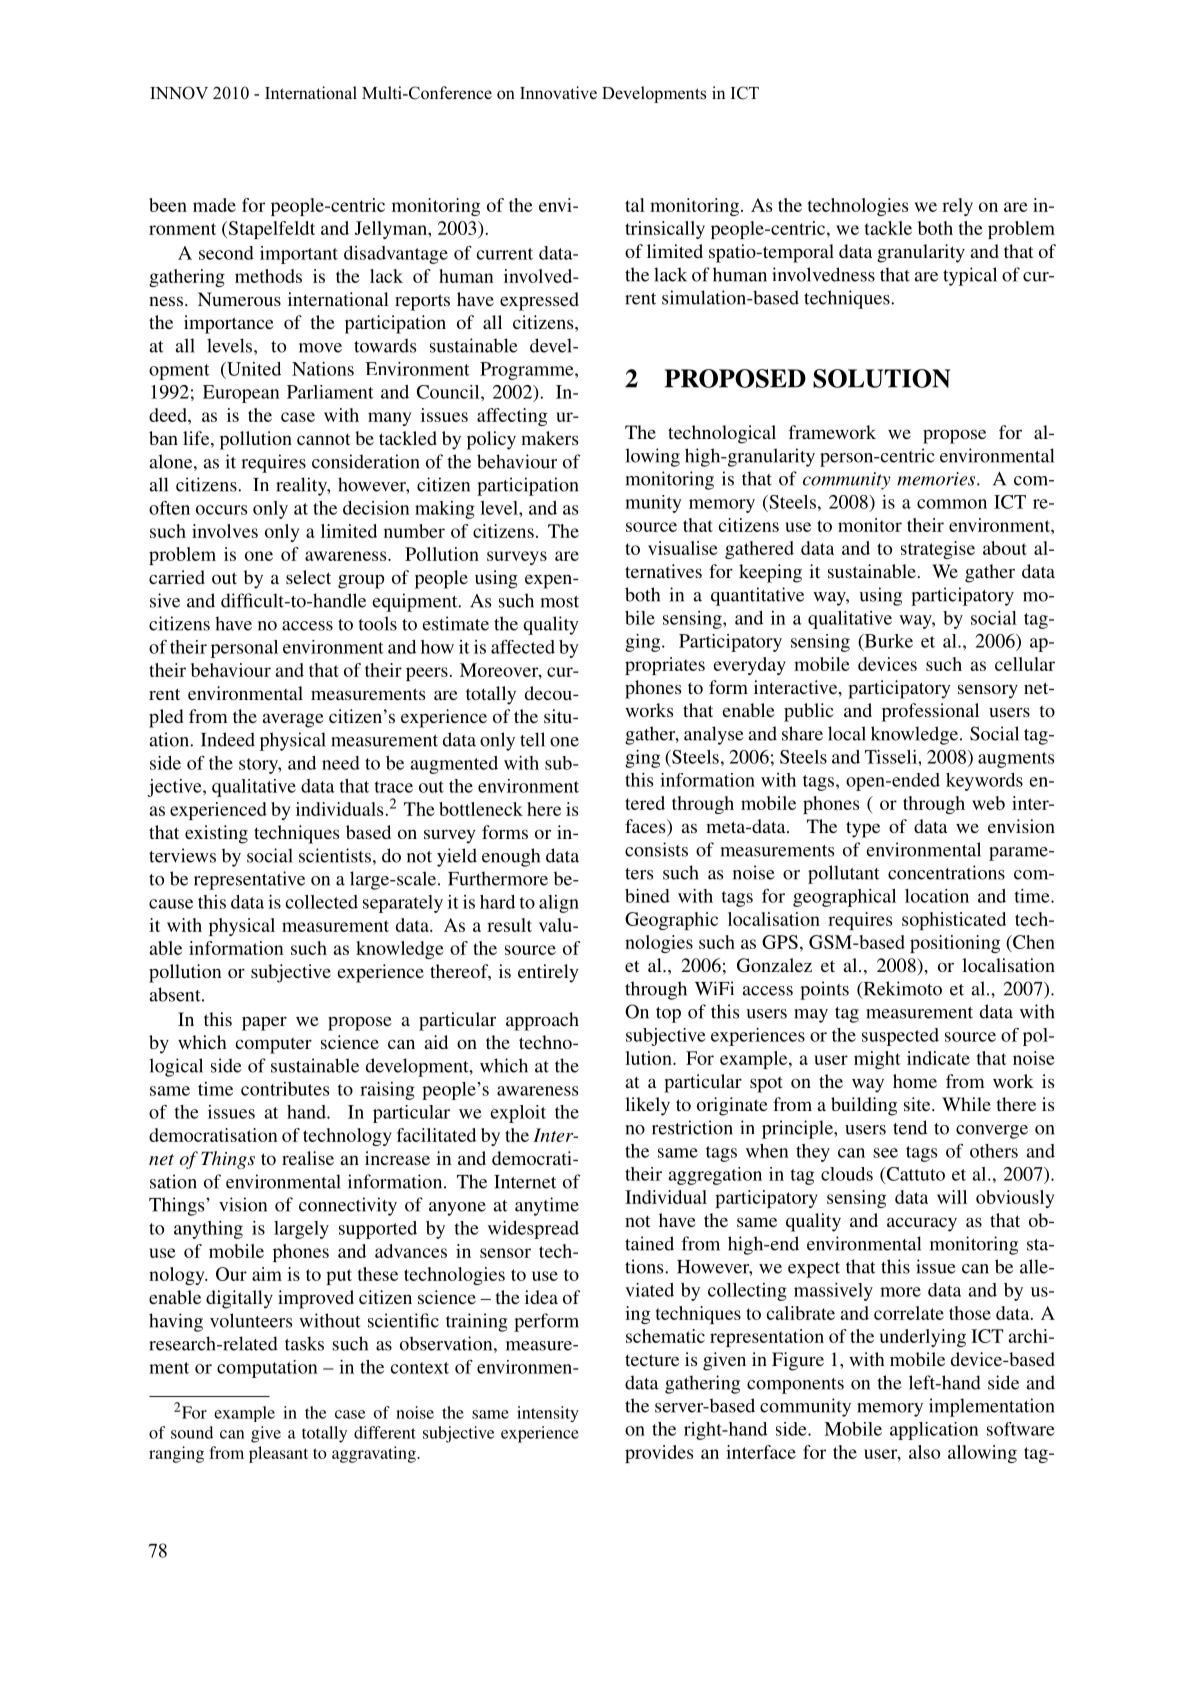 This screenshot has height=1703, width=1204. What do you see at coordinates (321, 902) in the screenshot?
I see `collected` at bounding box center [321, 902].
